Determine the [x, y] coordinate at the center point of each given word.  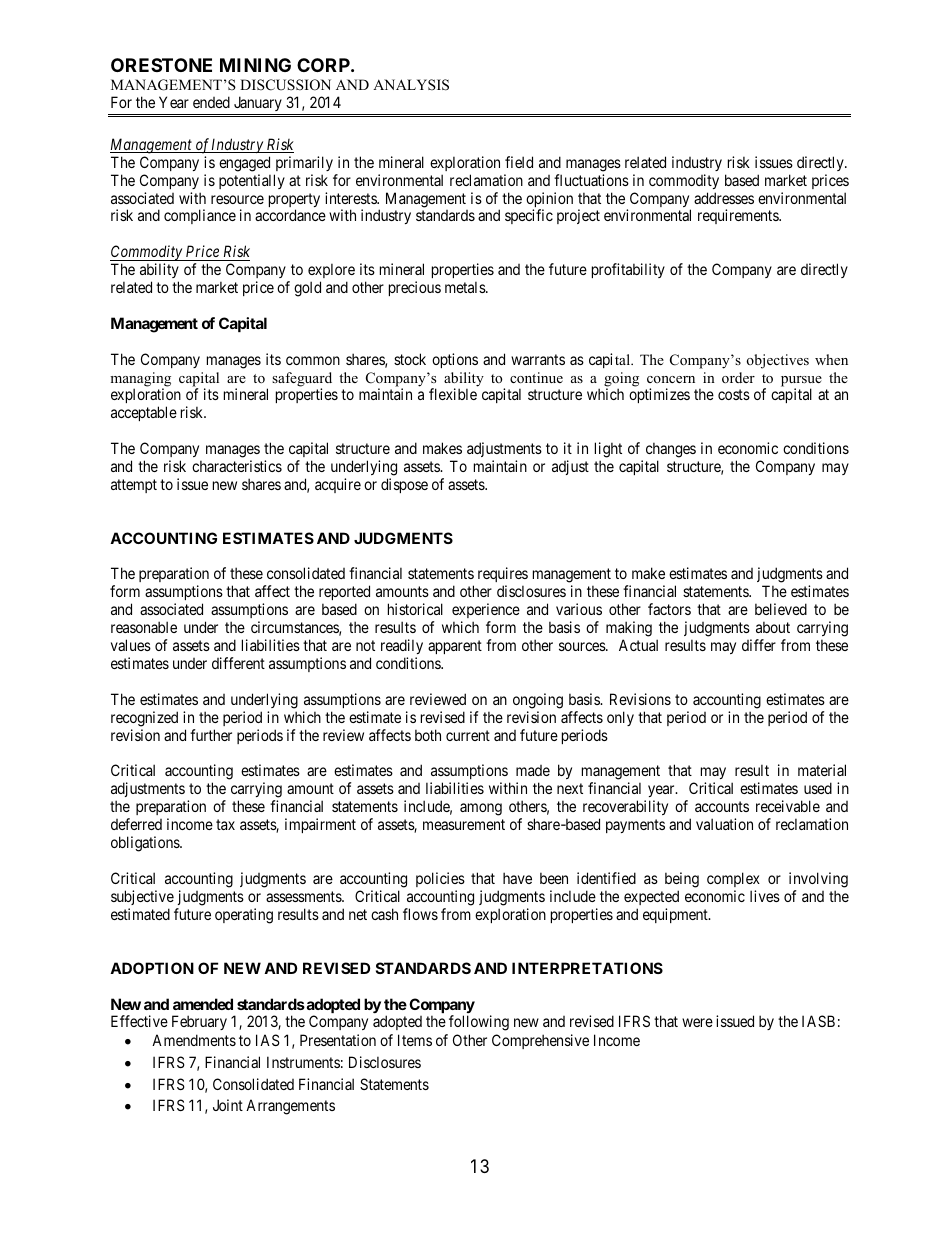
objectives [778, 361]
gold [307, 289]
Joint [228, 1105]
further [211, 735]
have [517, 878]
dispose [404, 485]
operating [244, 916]
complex [733, 879]
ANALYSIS [411, 85]
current [468, 735]
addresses [724, 198]
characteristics [237, 466]
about [773, 627]
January [257, 105]
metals [466, 287]
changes [671, 451]
